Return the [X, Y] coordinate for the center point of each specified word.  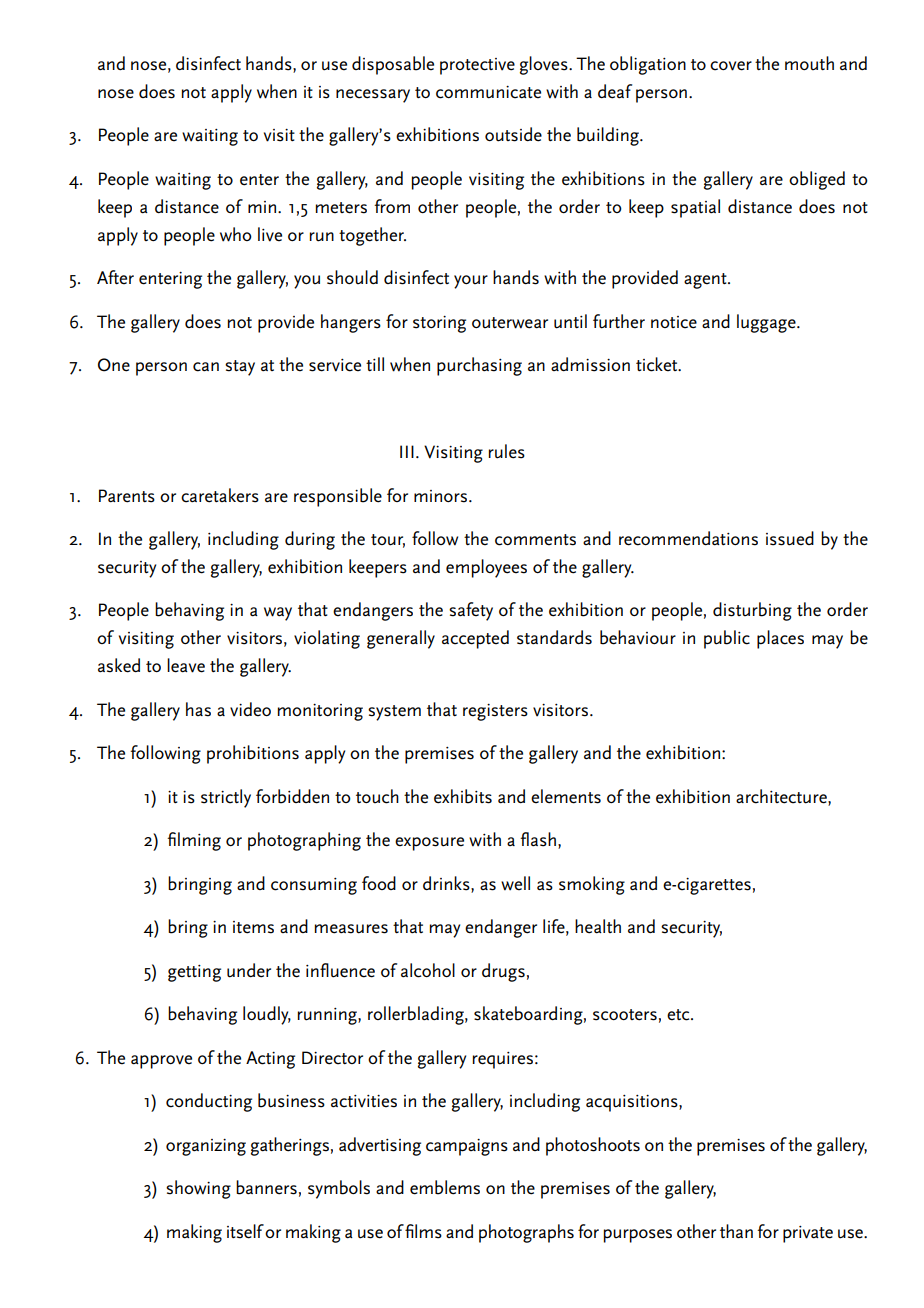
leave [186, 665]
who [236, 234]
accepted [475, 639]
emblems [445, 1187]
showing [198, 1189]
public [727, 639]
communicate [488, 92]
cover [731, 66]
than [736, 1231]
